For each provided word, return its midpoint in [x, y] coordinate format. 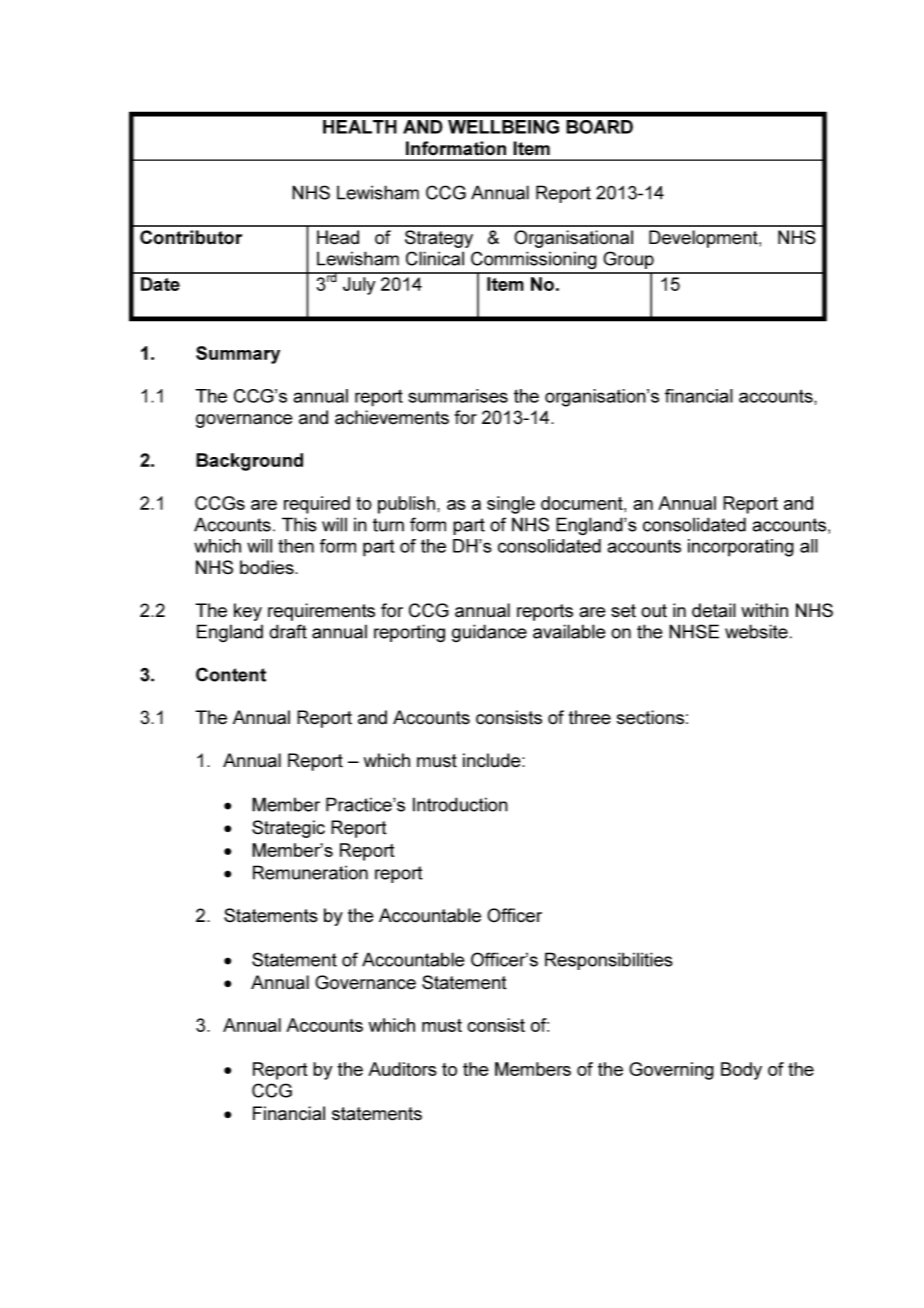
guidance [489, 633]
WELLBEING [503, 127]
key [248, 612]
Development [704, 239]
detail [714, 610]
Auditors [402, 1069]
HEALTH [360, 127]
